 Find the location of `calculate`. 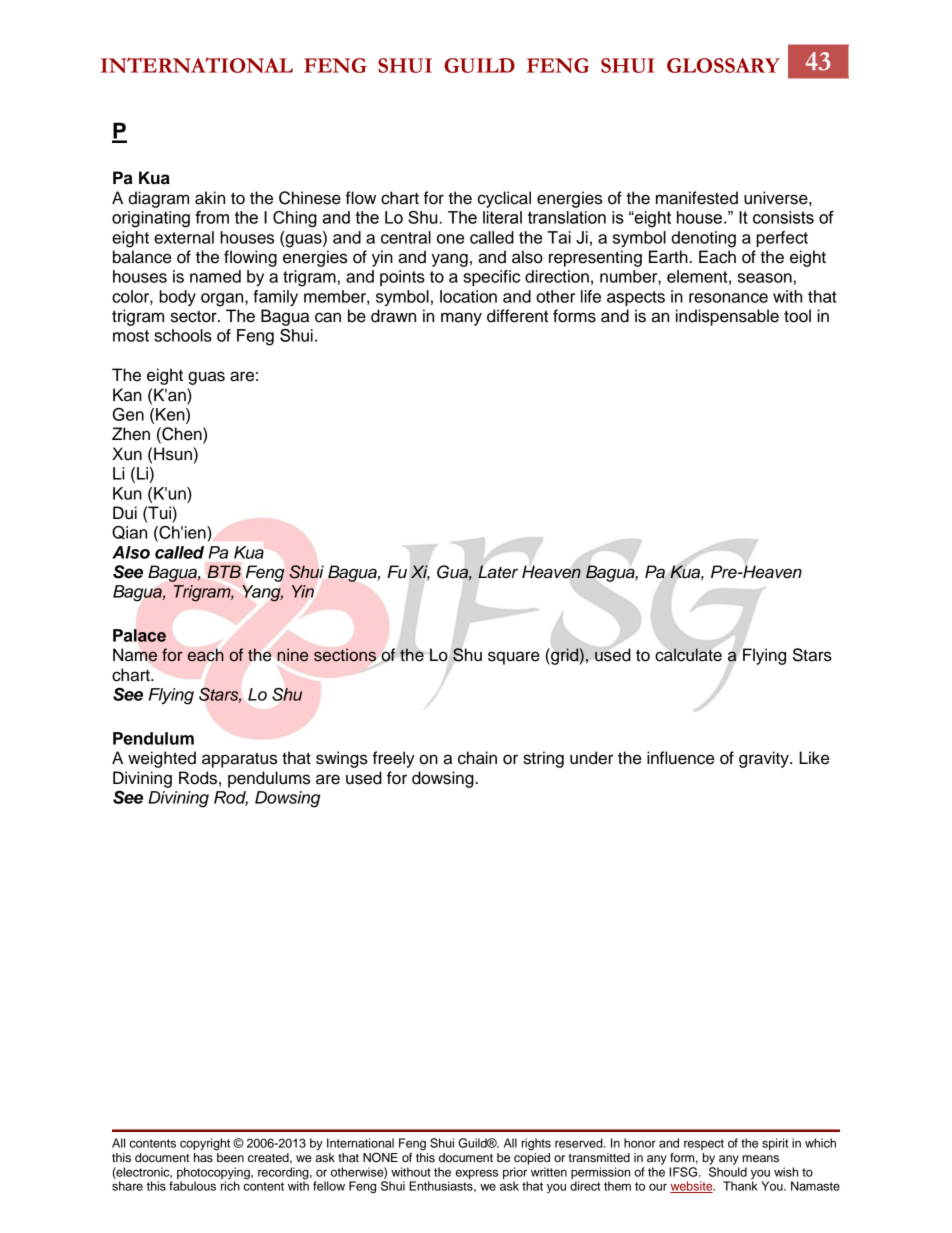

calculate is located at coordinates (688, 655).
